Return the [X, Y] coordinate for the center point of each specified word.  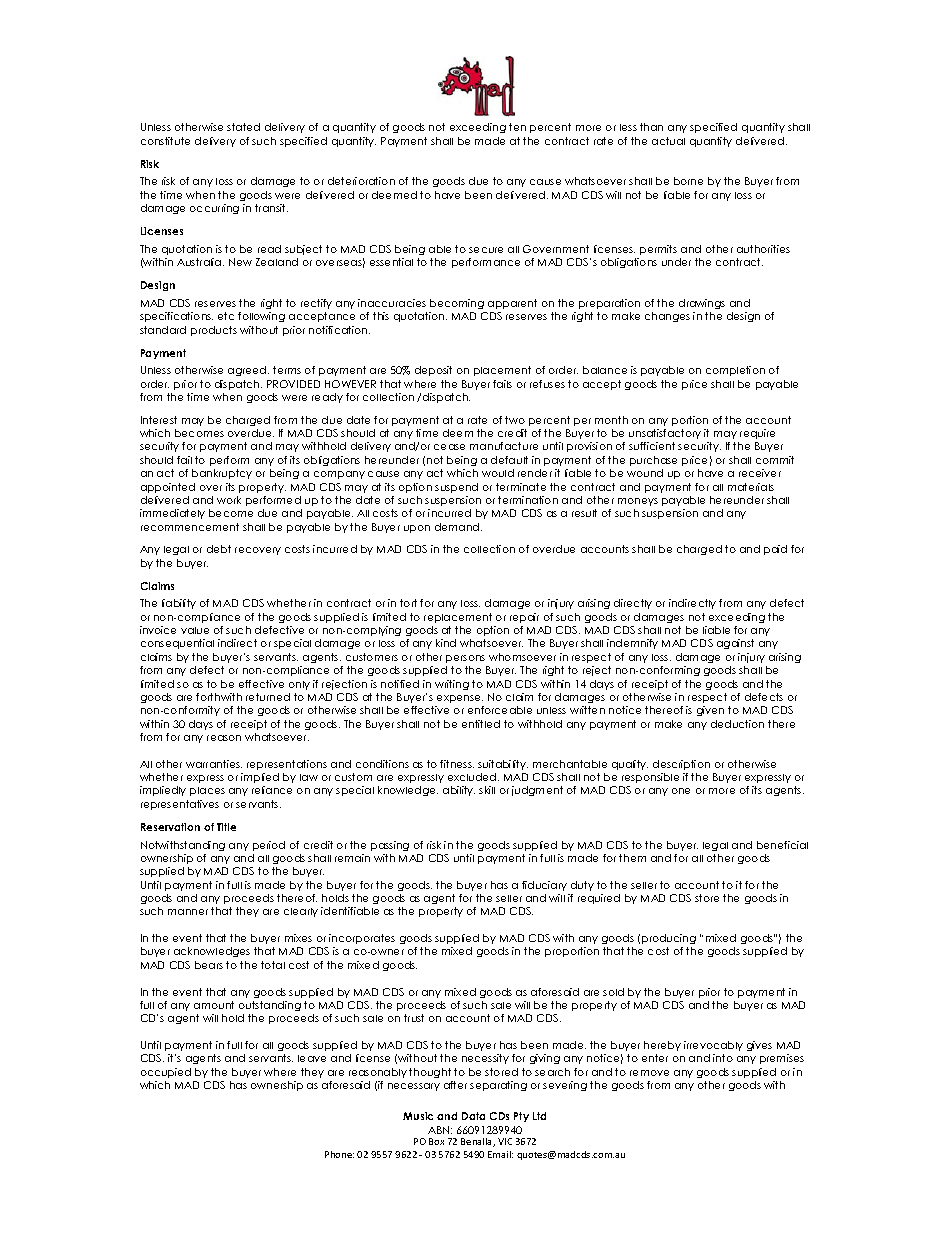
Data [473, 1116]
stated [243, 127]
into [723, 1058]
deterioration [361, 181]
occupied [166, 1073]
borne [688, 181]
